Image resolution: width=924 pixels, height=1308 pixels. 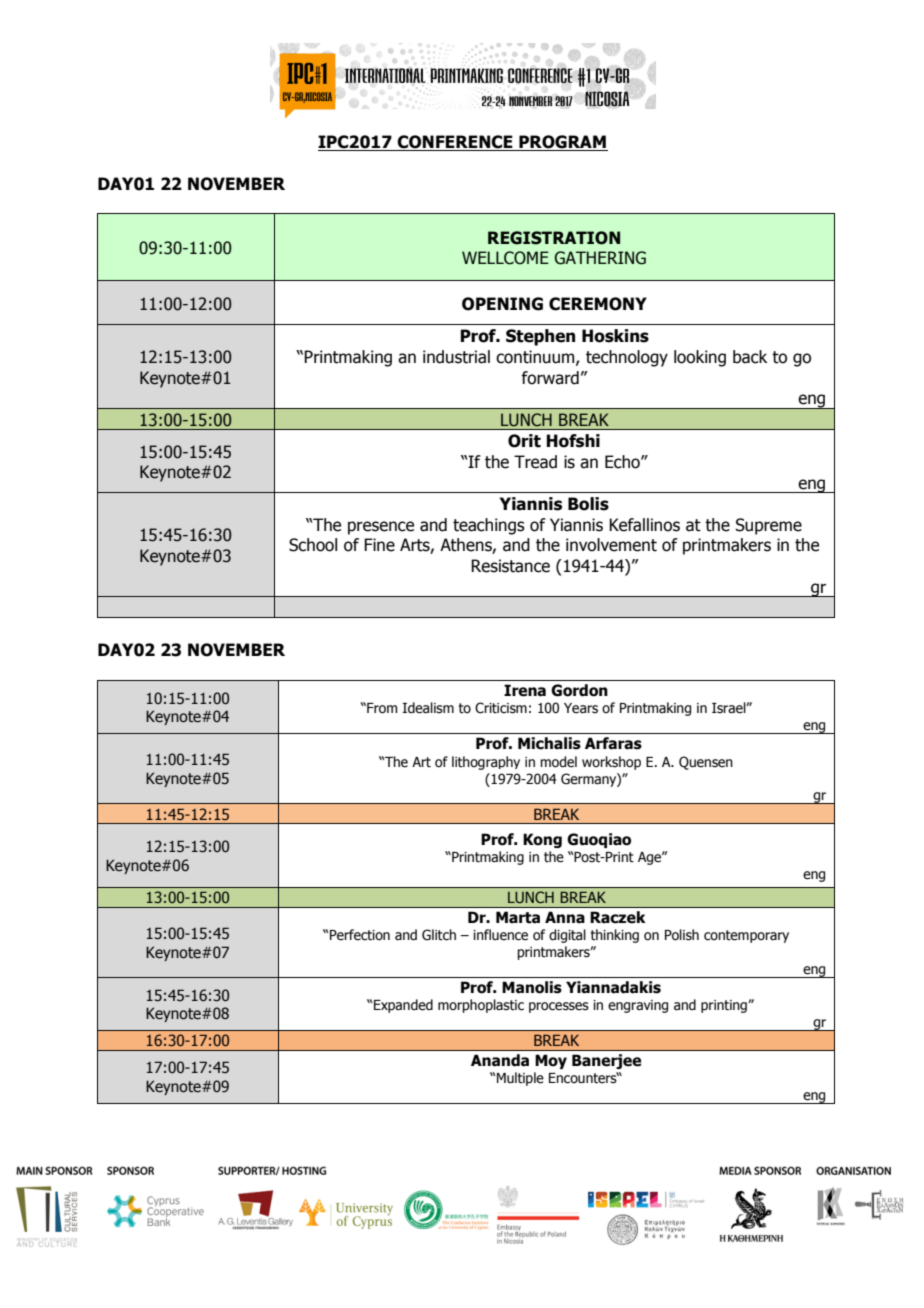 I want to click on presence, so click(x=381, y=528).
